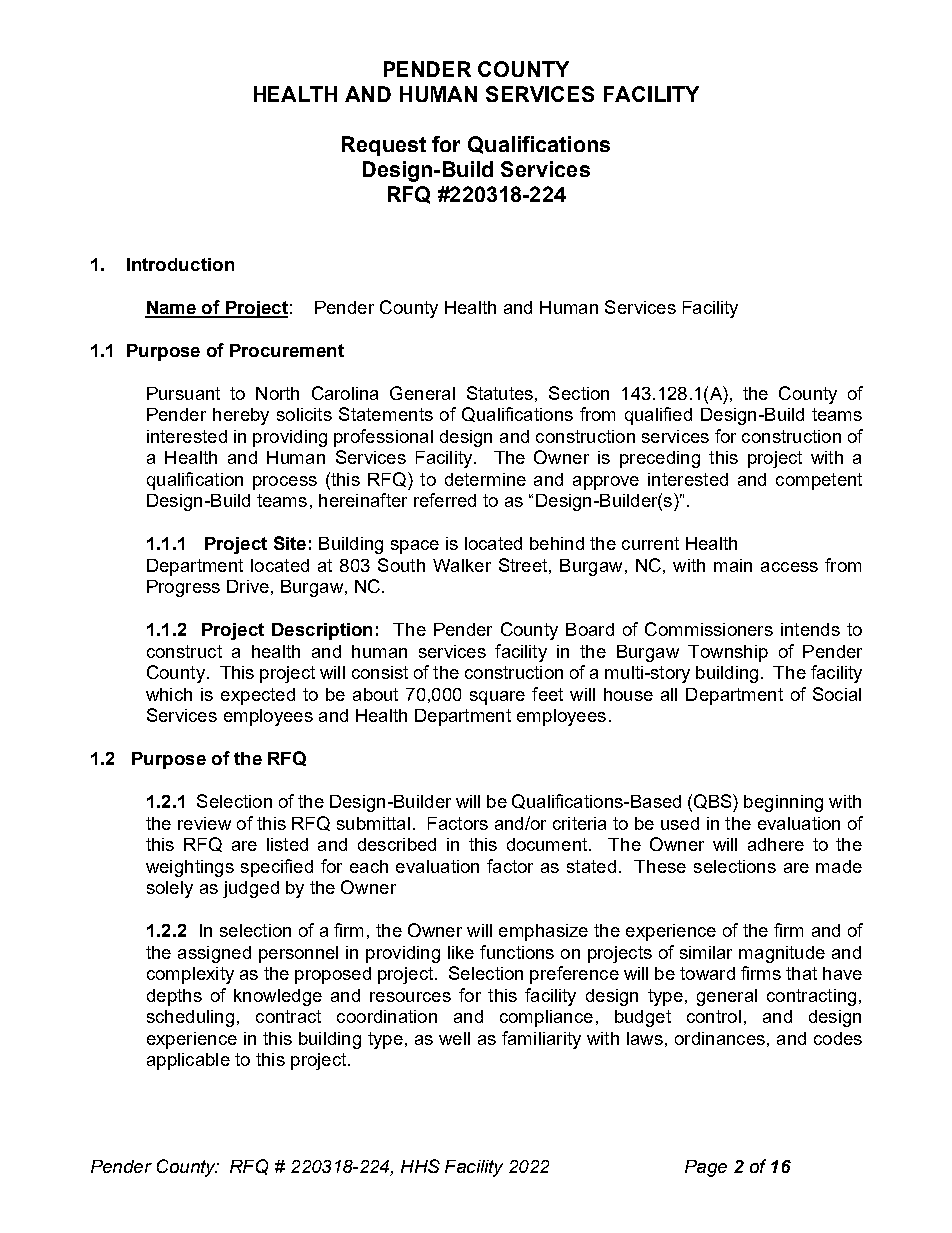  Describe the element at coordinates (420, 1166) in the document. I see `HHS` at that location.
